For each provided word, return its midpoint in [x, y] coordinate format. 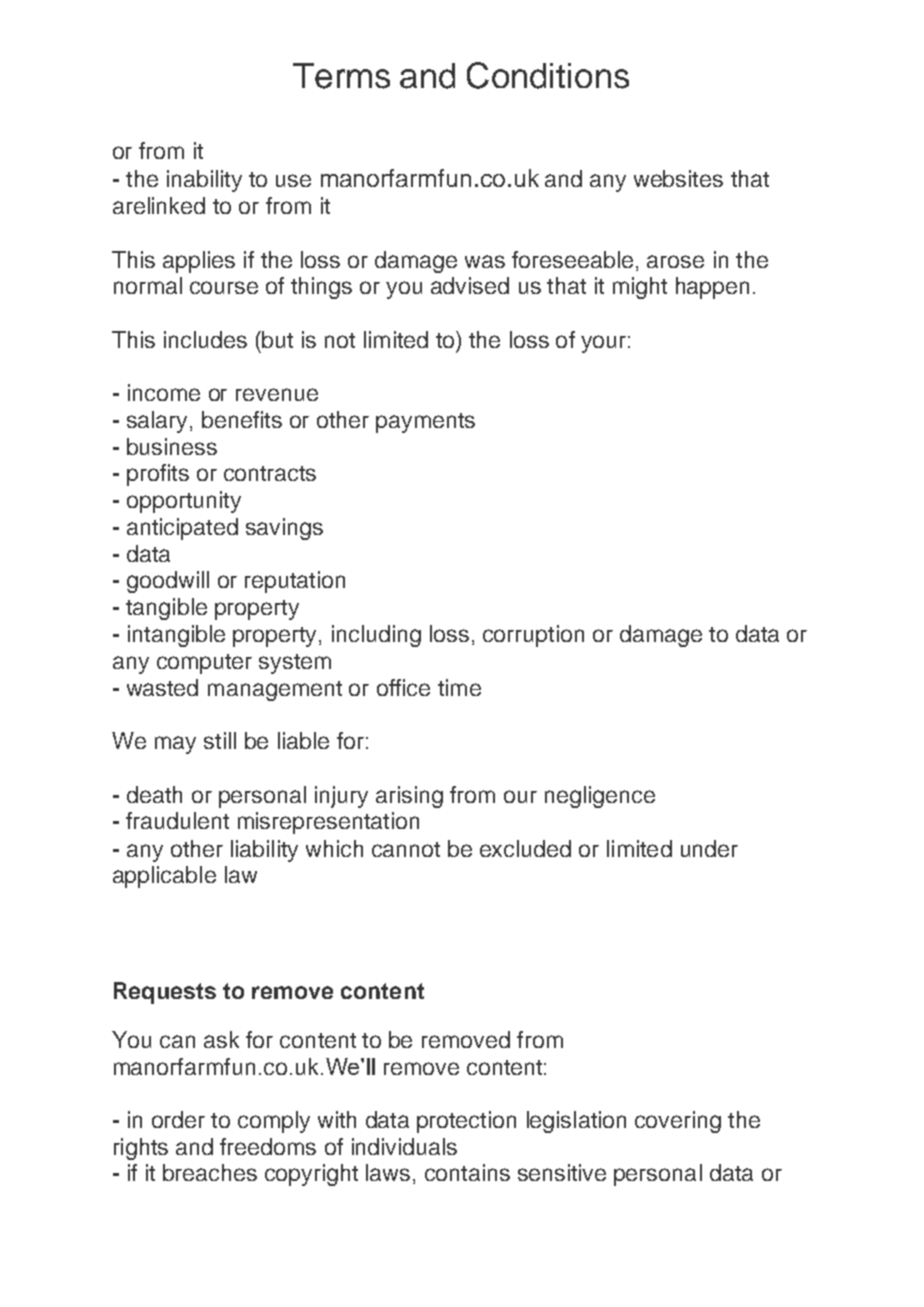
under [709, 848]
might [640, 288]
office [403, 687]
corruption [533, 636]
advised [470, 285]
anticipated [182, 529]
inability [204, 181]
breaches [210, 1172]
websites [678, 178]
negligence [600, 797]
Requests [165, 993]
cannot [406, 849]
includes [205, 339]
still [220, 740]
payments [425, 423]
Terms [341, 76]
